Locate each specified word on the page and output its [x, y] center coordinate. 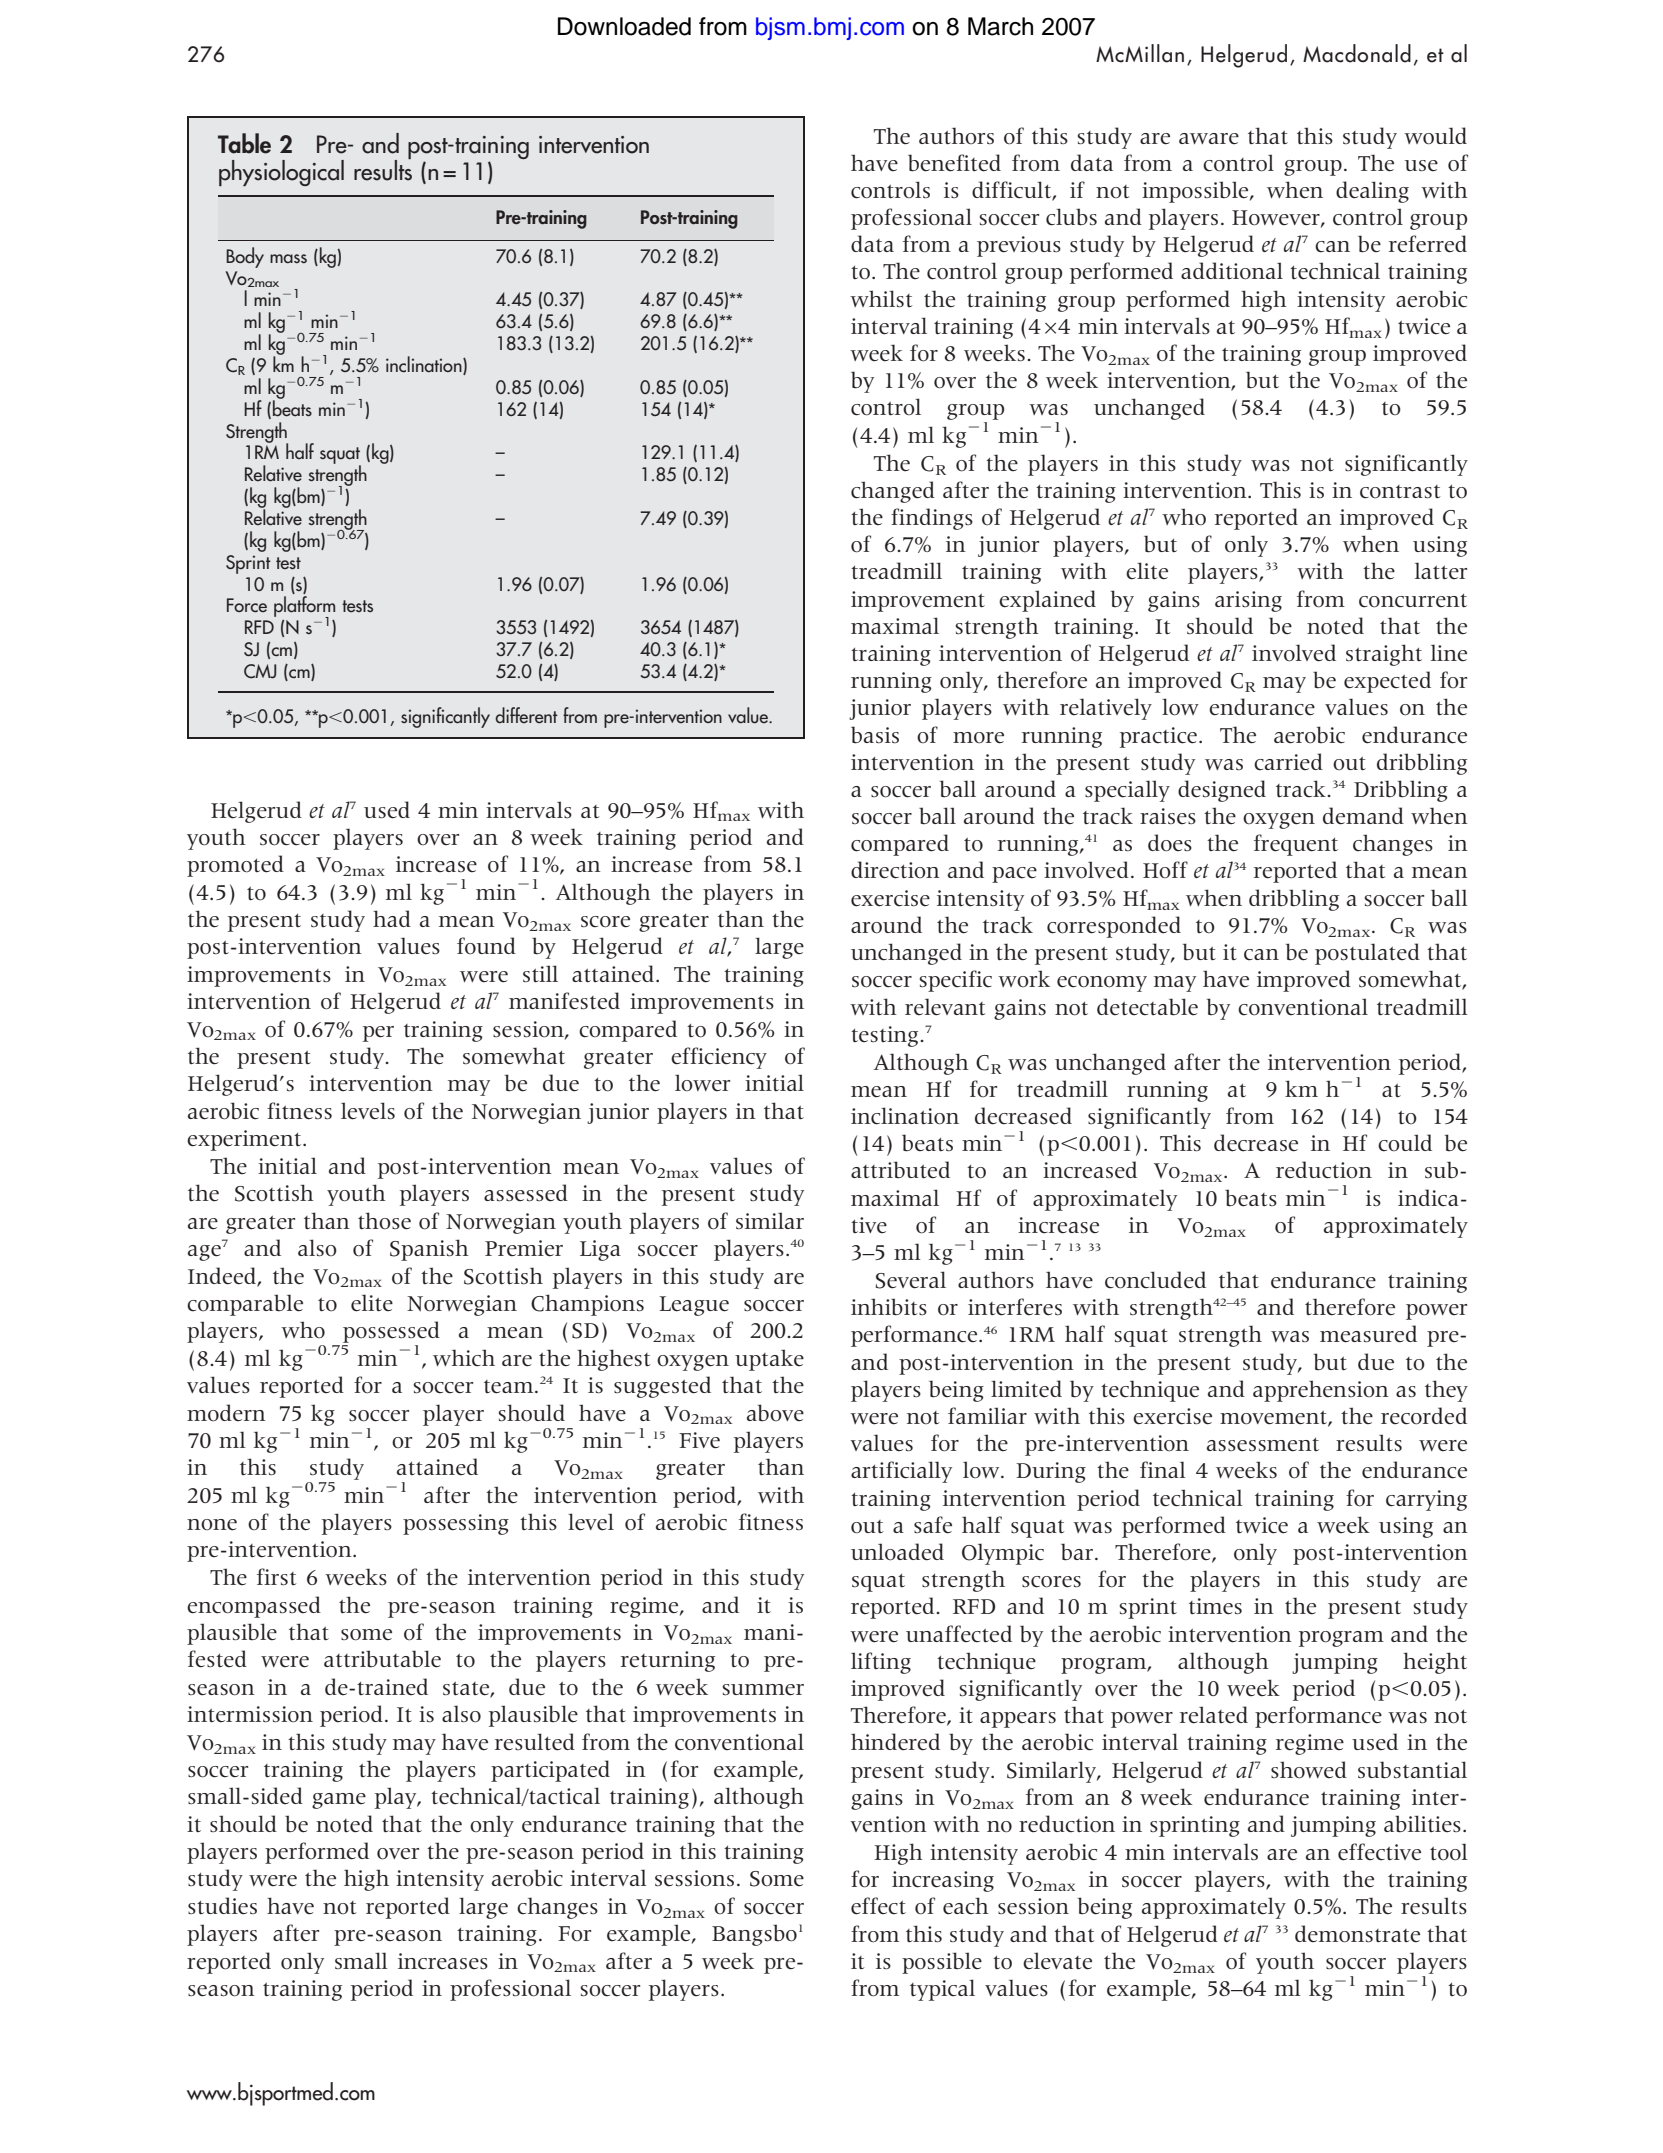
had [392, 918]
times [1215, 1606]
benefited [954, 163]
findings [932, 519]
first [277, 1576]
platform [304, 608]
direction [895, 870]
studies [222, 1906]
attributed [900, 1170]
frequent [1296, 845]
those [384, 1221]
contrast [1400, 492]
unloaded [897, 1552]
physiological [281, 173]
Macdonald [1357, 53]
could [1405, 1143]
